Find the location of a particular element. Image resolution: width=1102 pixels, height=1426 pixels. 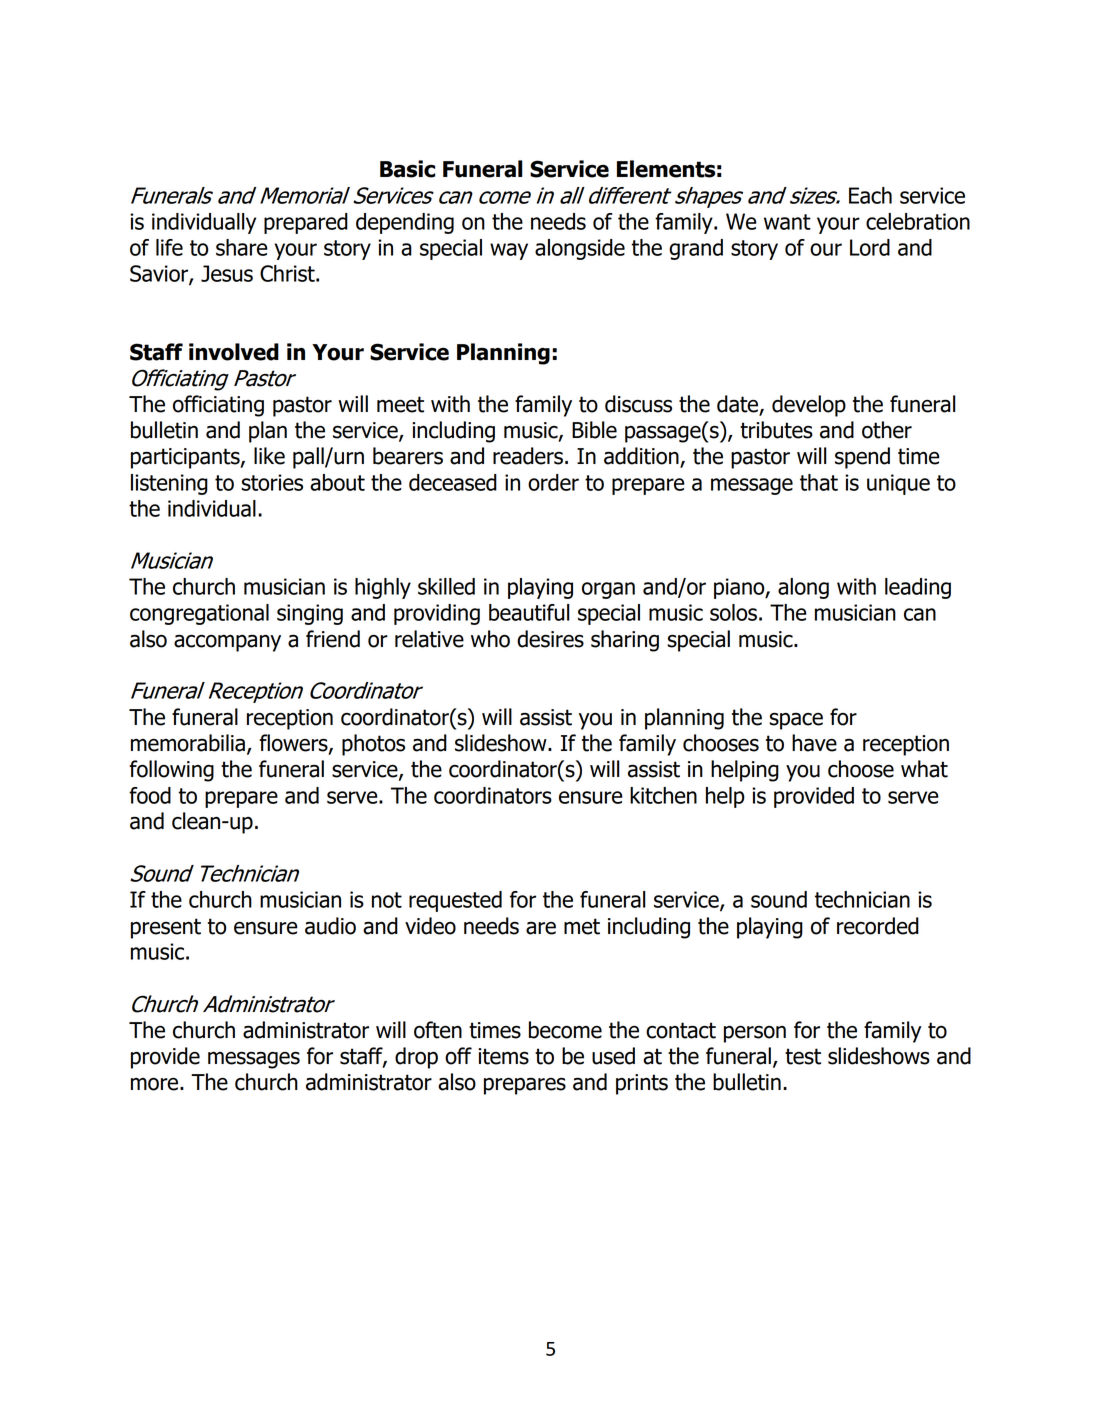

Each is located at coordinates (870, 195).
